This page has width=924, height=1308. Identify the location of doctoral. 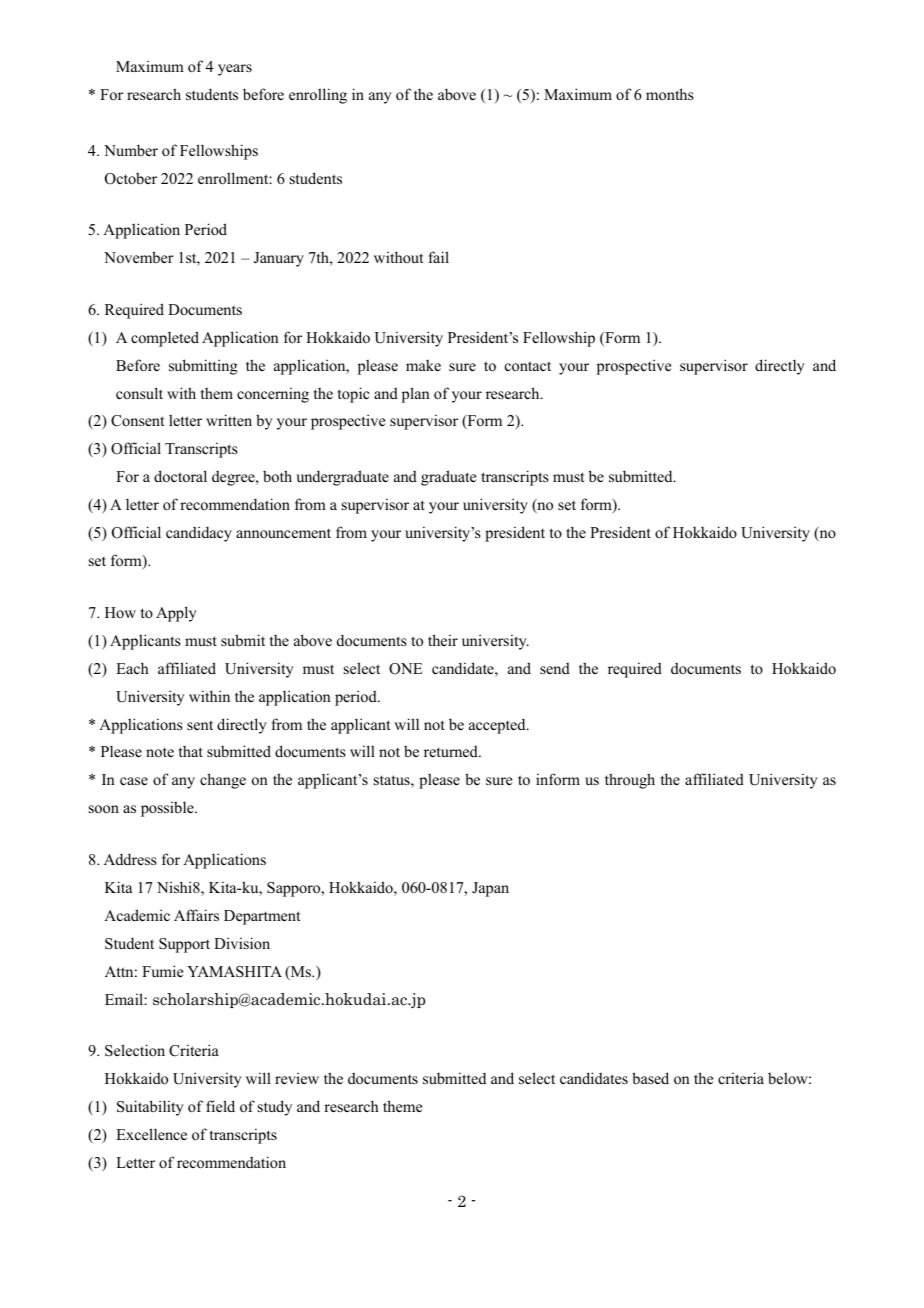
(180, 476).
